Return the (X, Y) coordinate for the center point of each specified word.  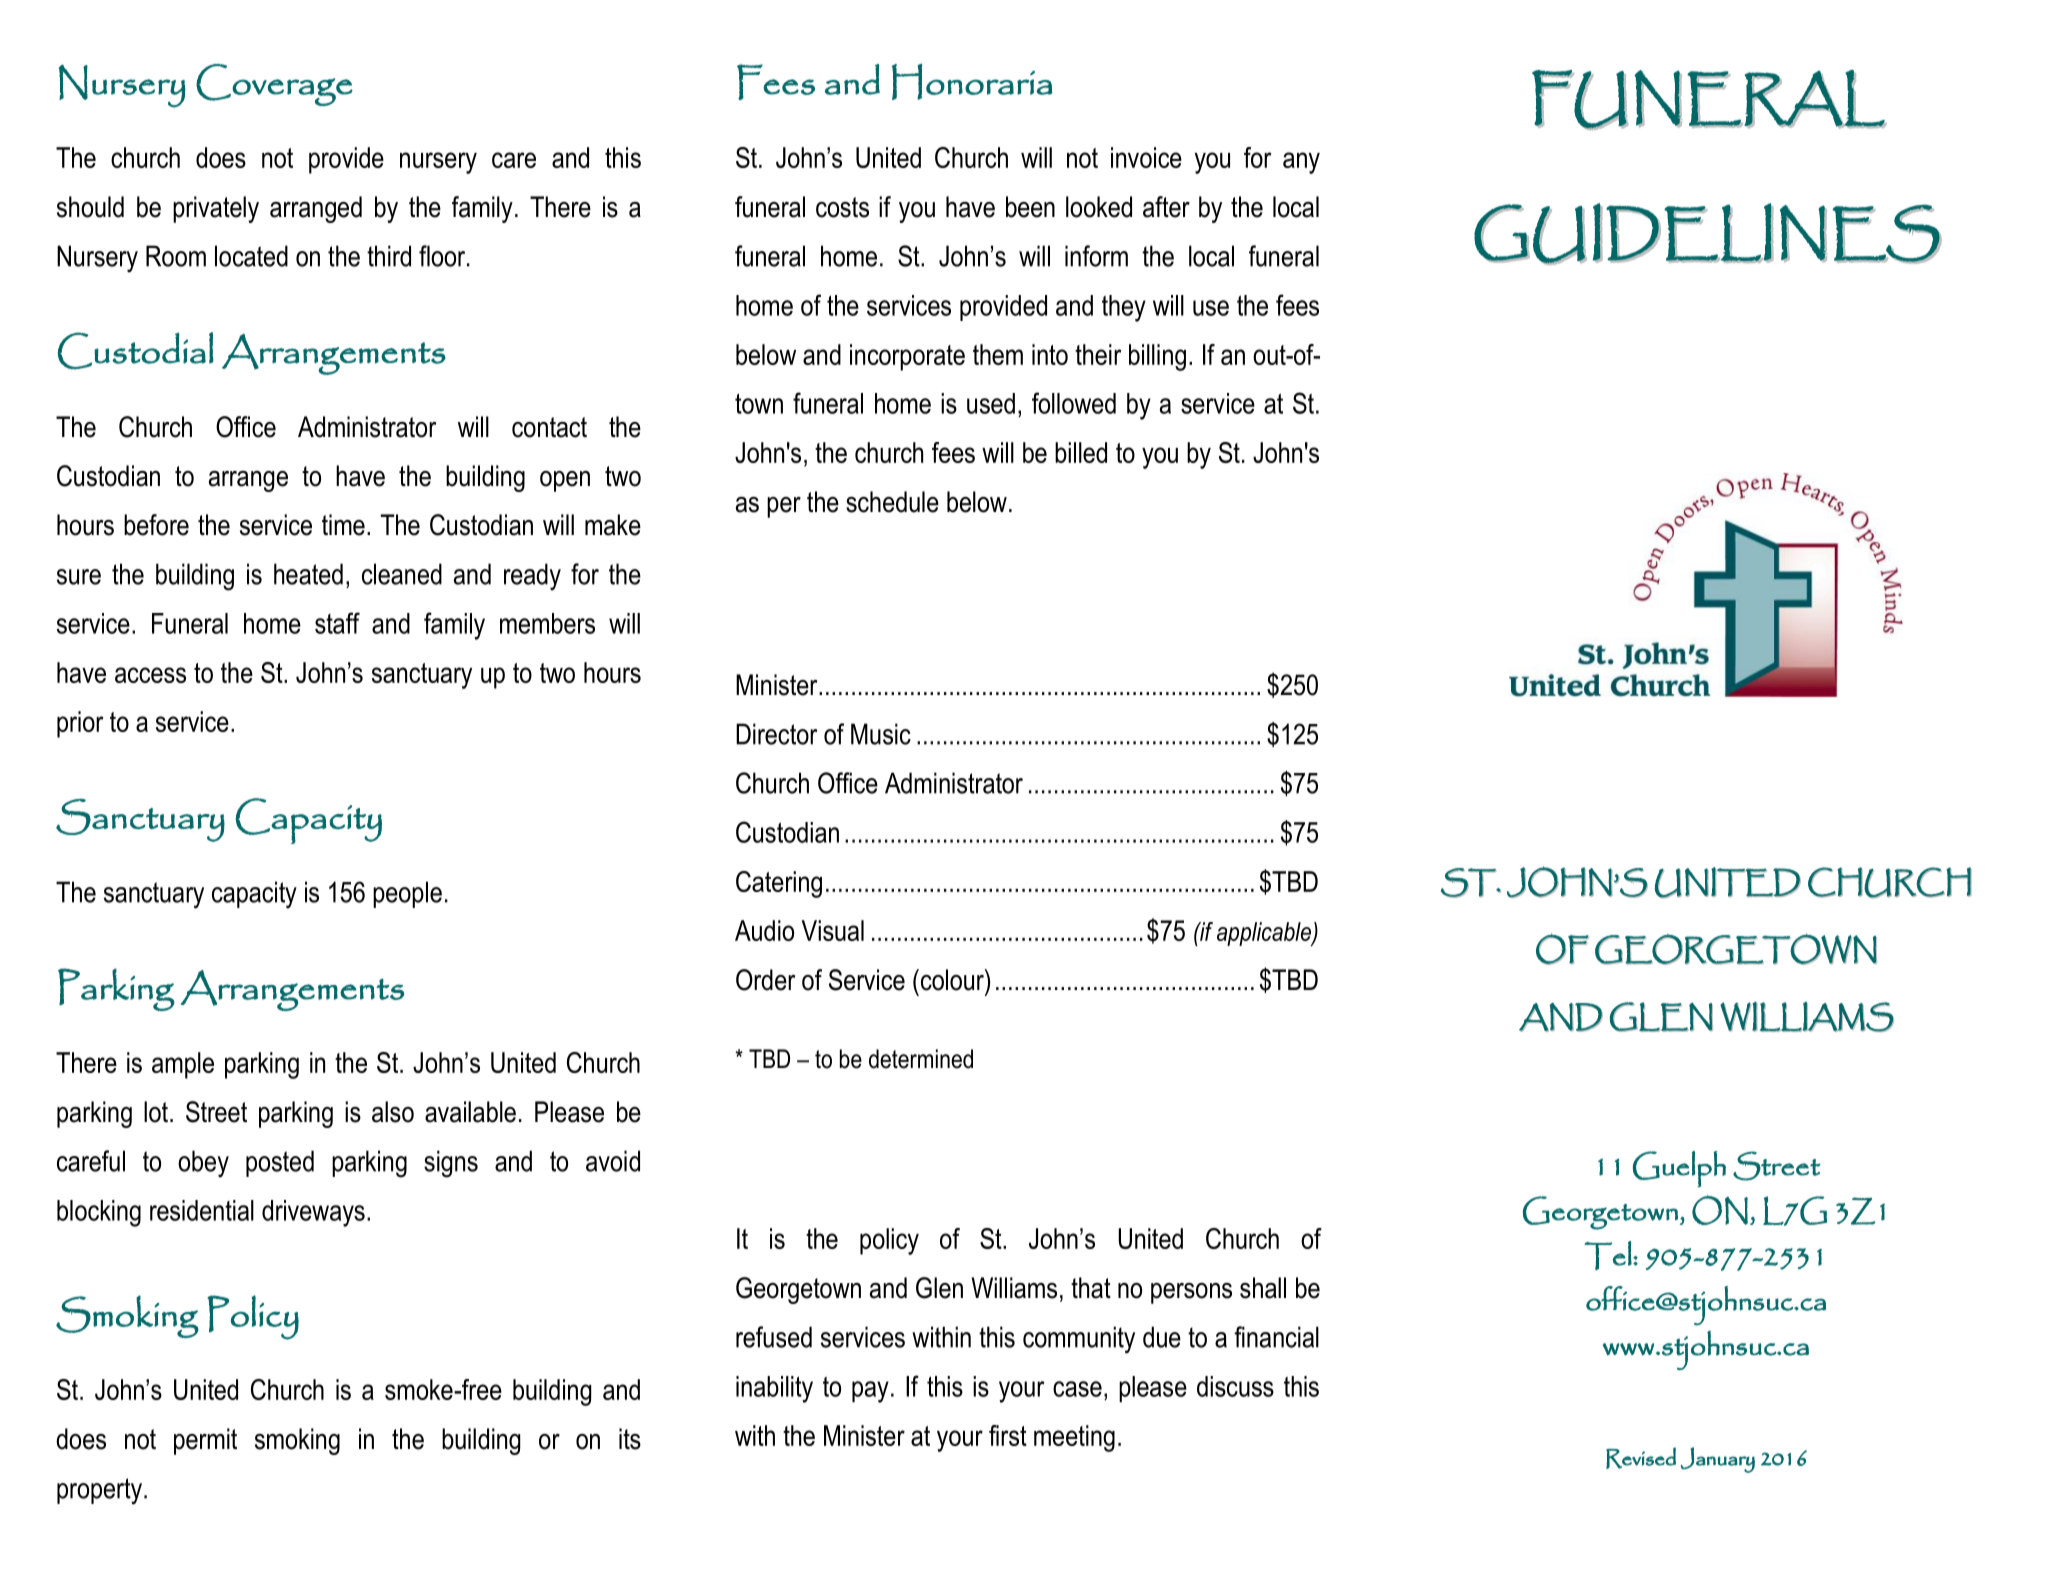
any (1301, 163)
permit (205, 1441)
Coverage (274, 85)
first (1008, 1435)
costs (842, 207)
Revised (1641, 1458)
